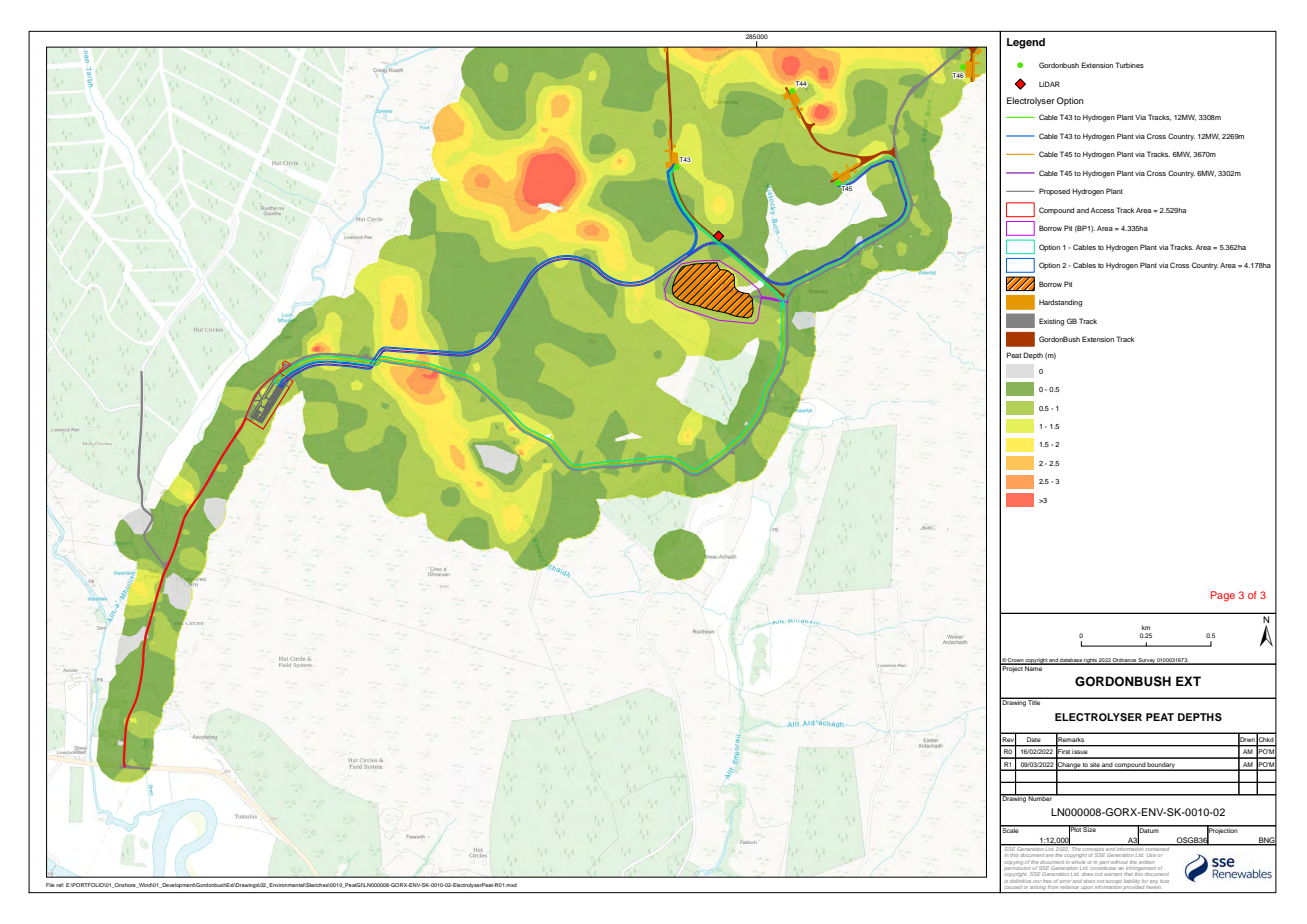 The image size is (1307, 924). Describe the element at coordinates (1223, 596) in the screenshot. I see `Page` at that location.
